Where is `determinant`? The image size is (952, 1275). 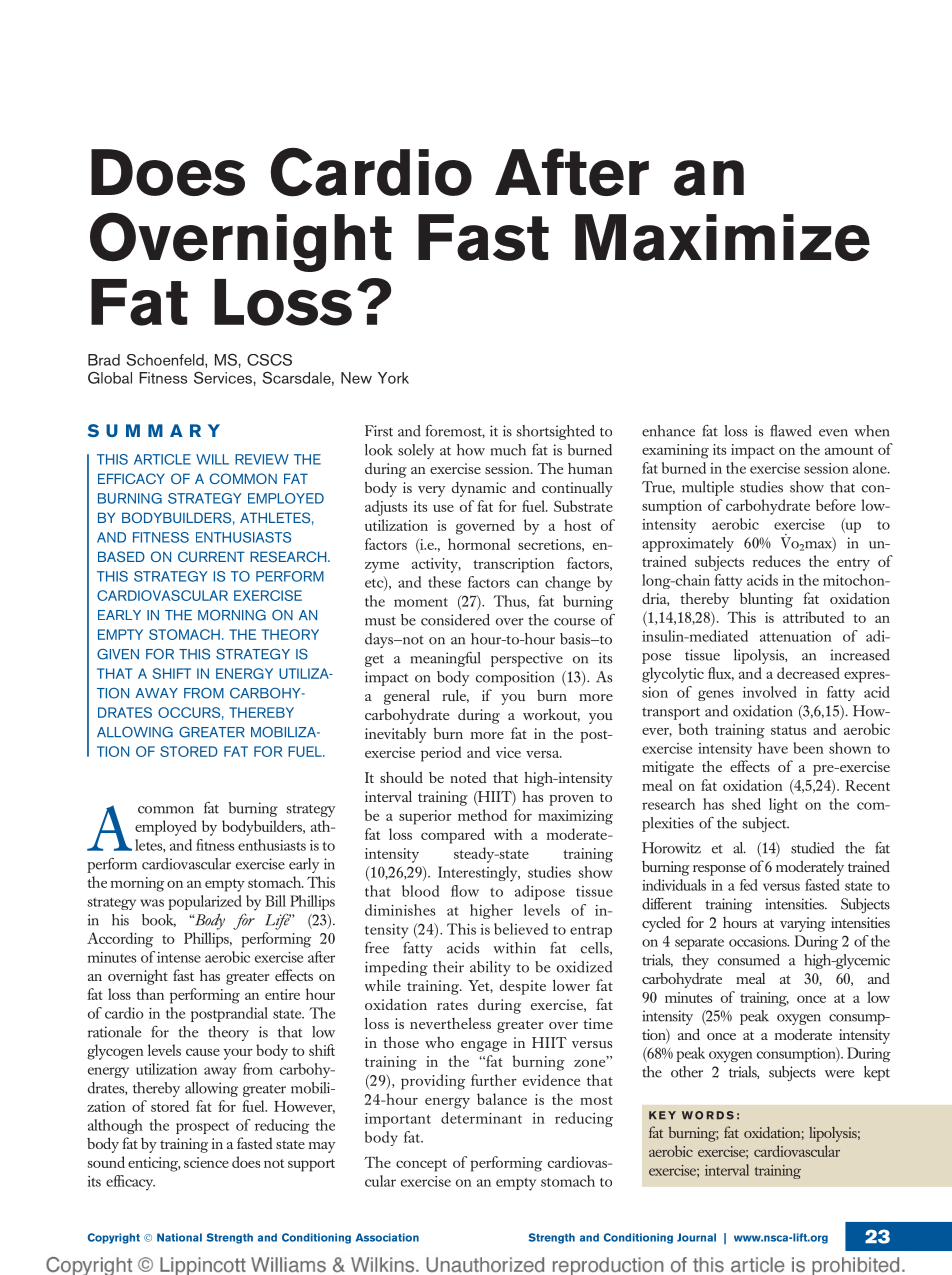
determinant is located at coordinates (481, 1118).
